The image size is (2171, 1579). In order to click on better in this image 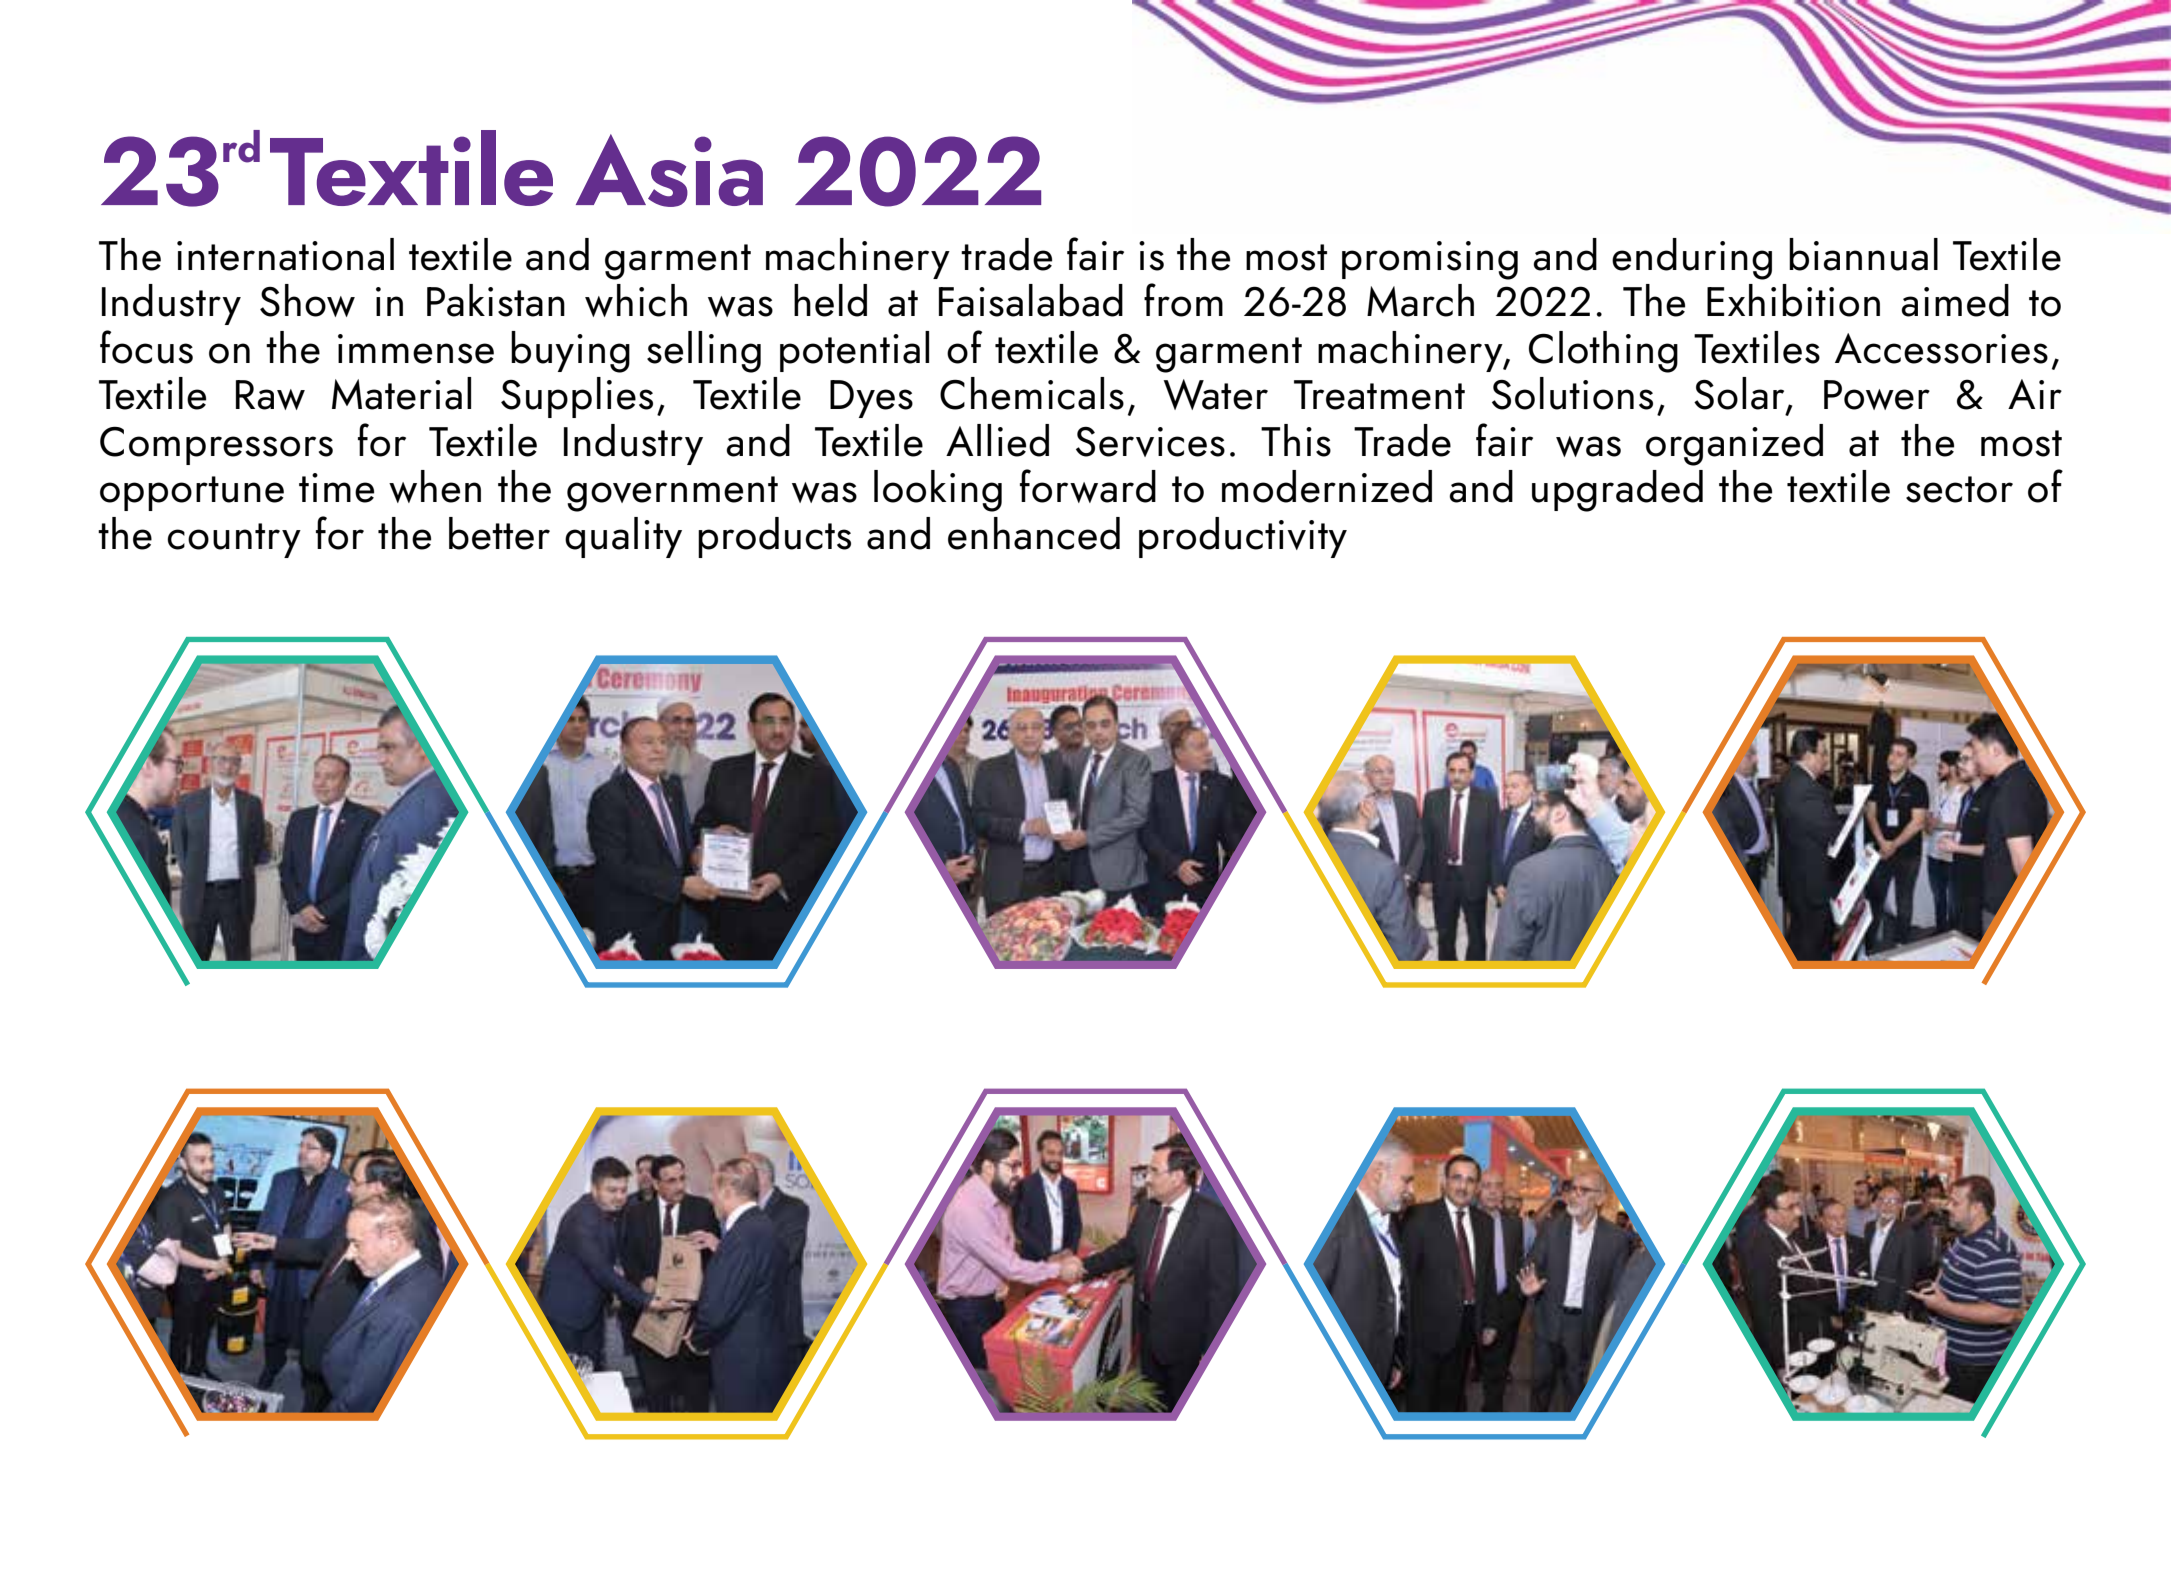, I will do `click(499, 533)`.
